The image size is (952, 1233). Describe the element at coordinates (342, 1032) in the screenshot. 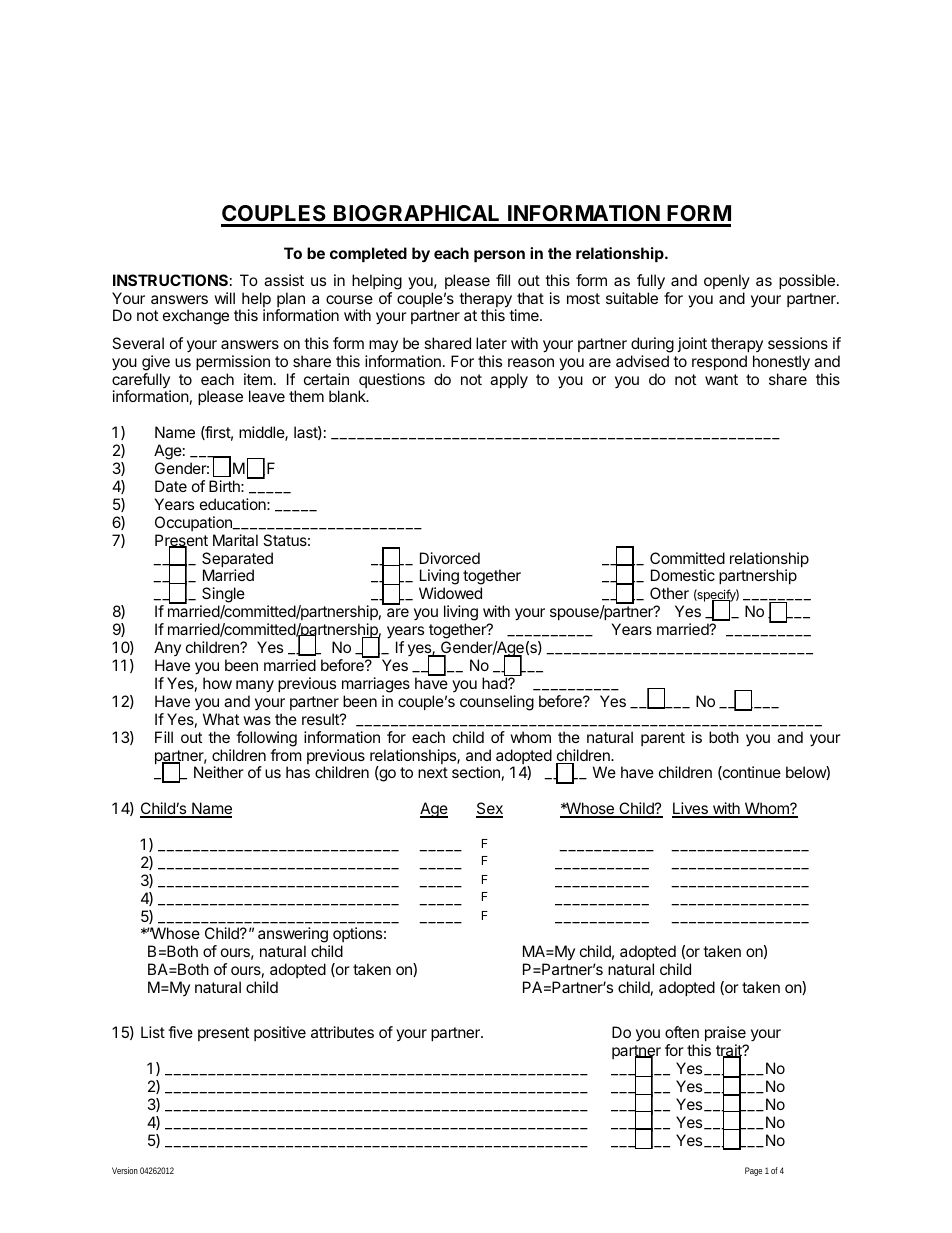

I see `attributes` at that location.
